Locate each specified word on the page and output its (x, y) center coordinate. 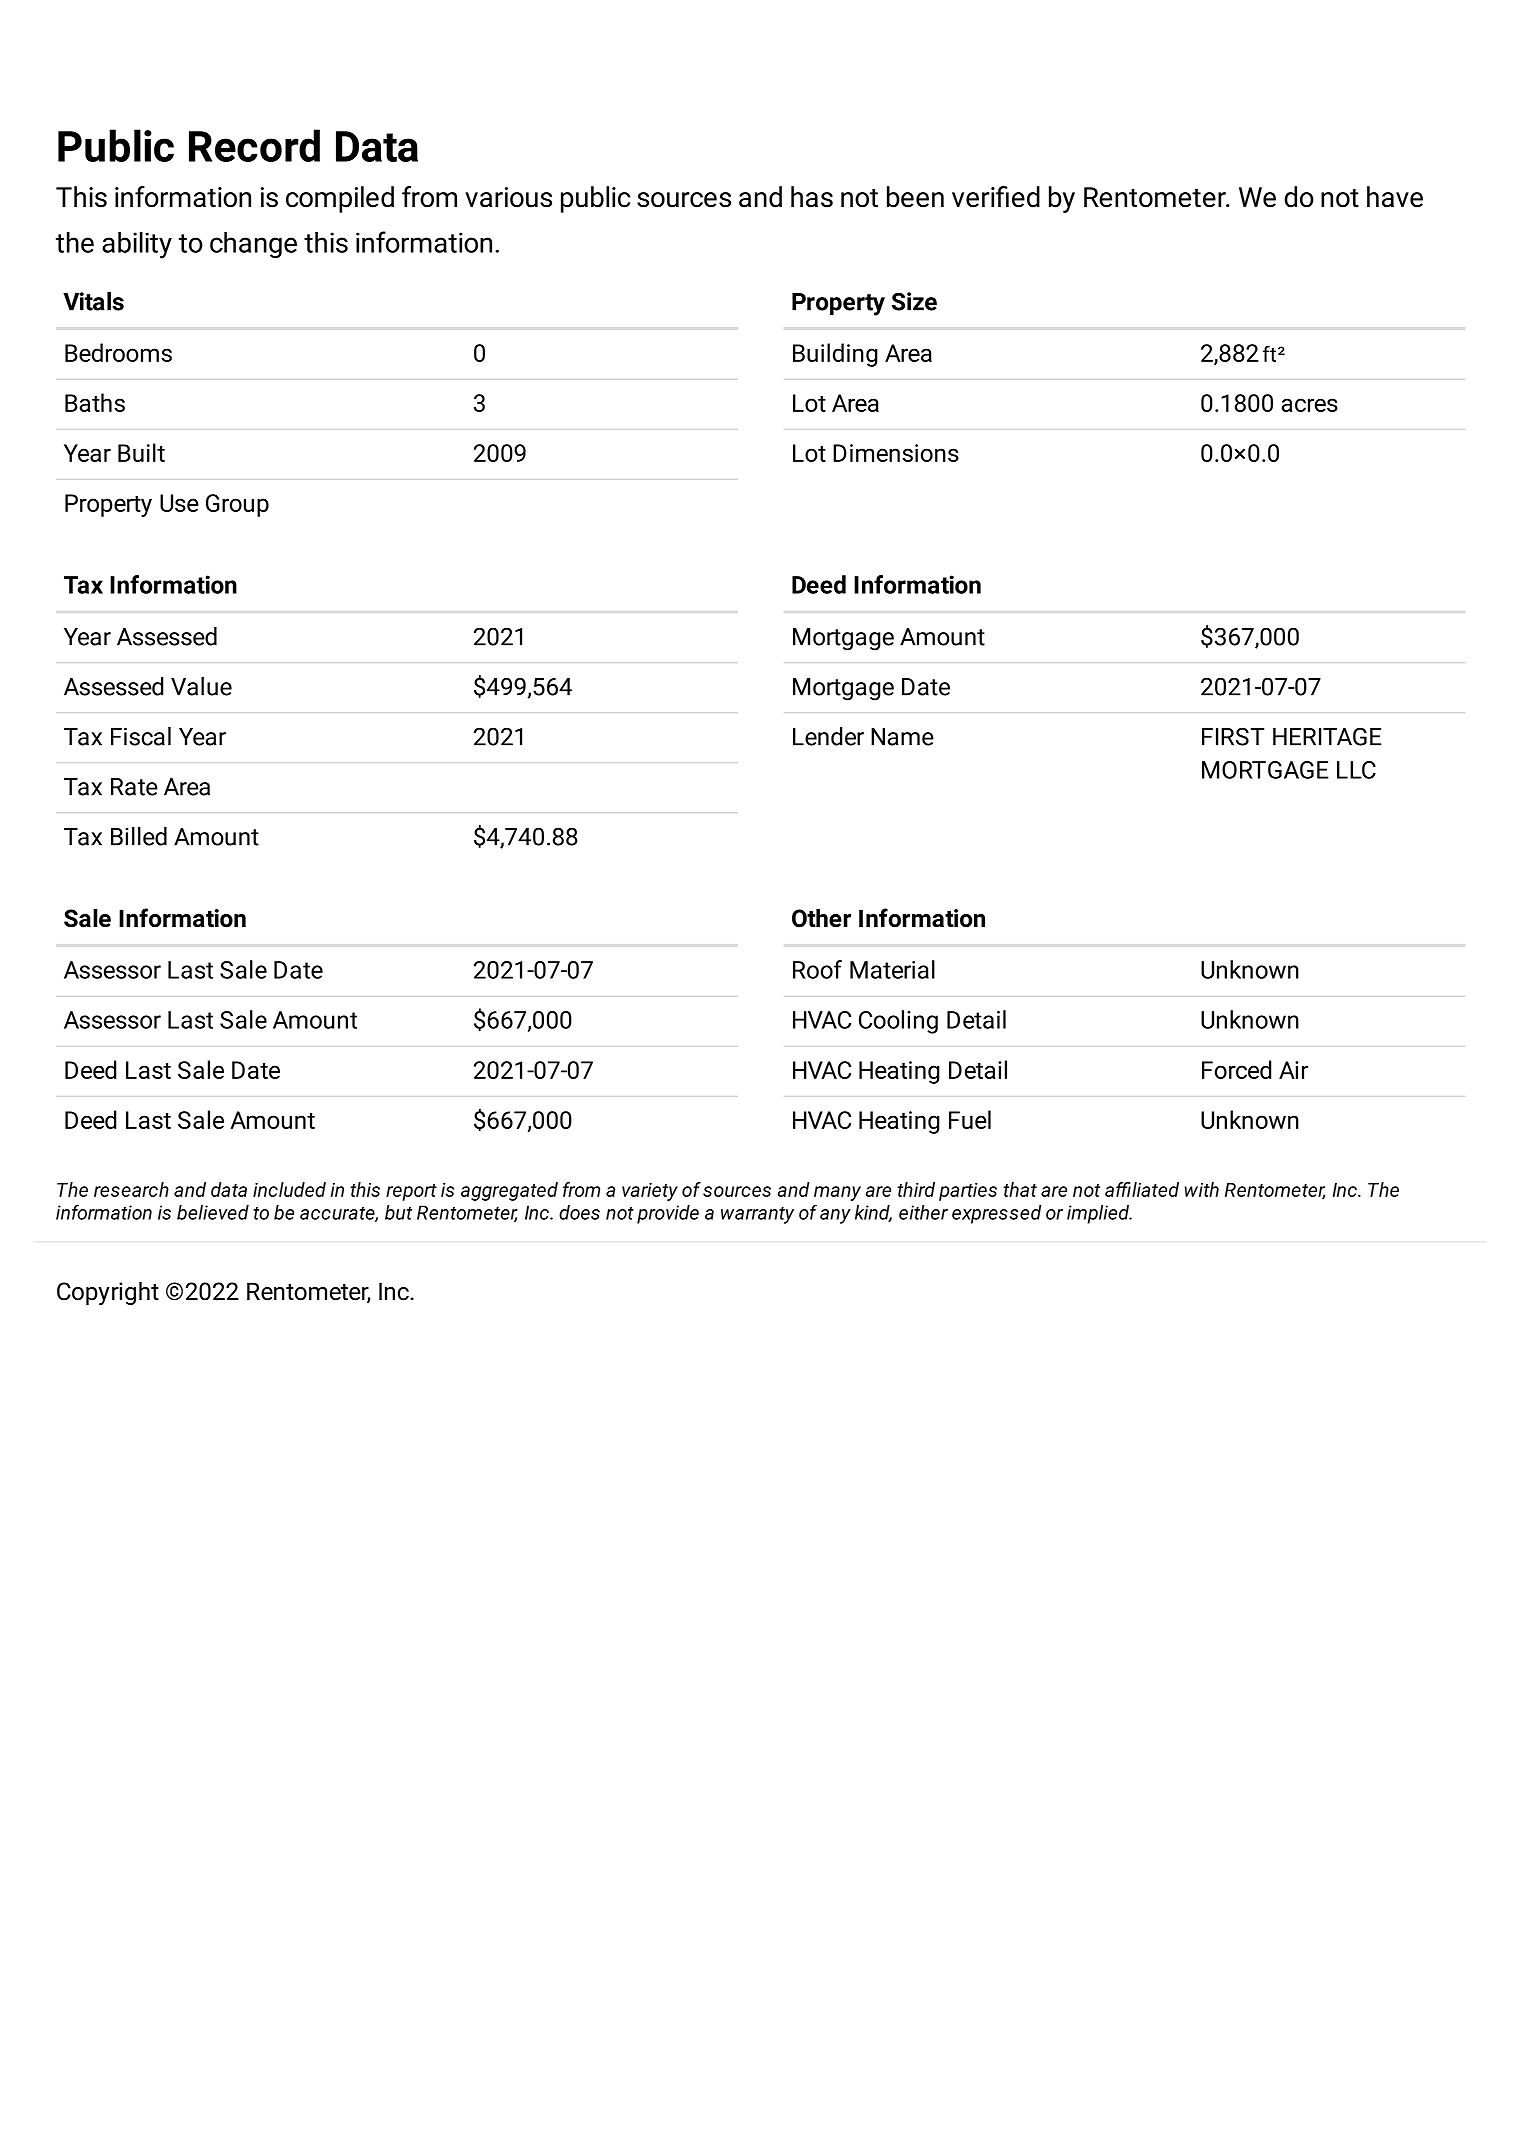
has (812, 197)
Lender (828, 736)
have (1395, 197)
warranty (757, 1215)
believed (213, 1212)
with (1202, 1189)
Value (201, 686)
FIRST (1233, 736)
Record (254, 145)
